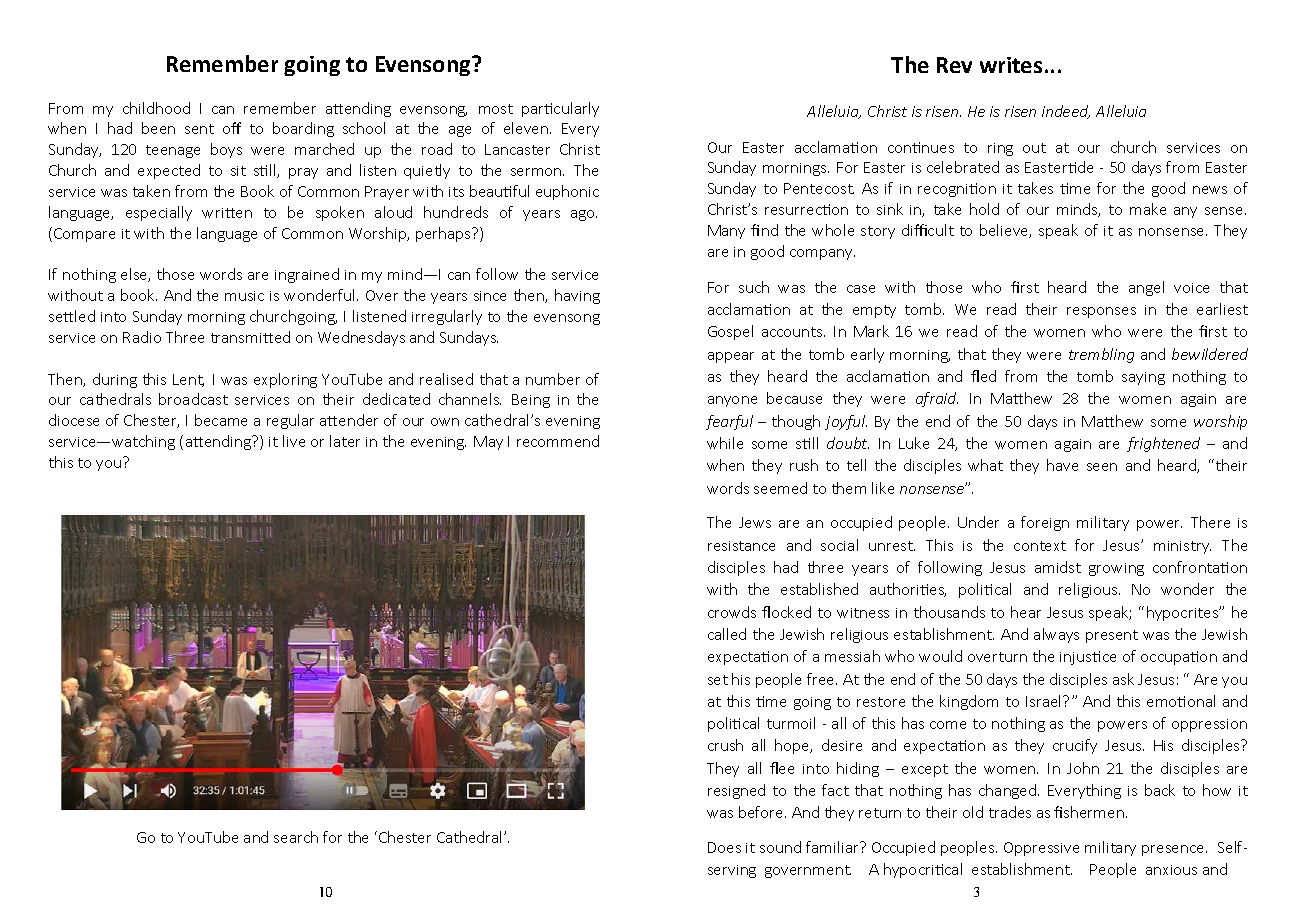 This image has height=924, width=1308. What do you see at coordinates (294, 441) in the image?
I see `live` at bounding box center [294, 441].
